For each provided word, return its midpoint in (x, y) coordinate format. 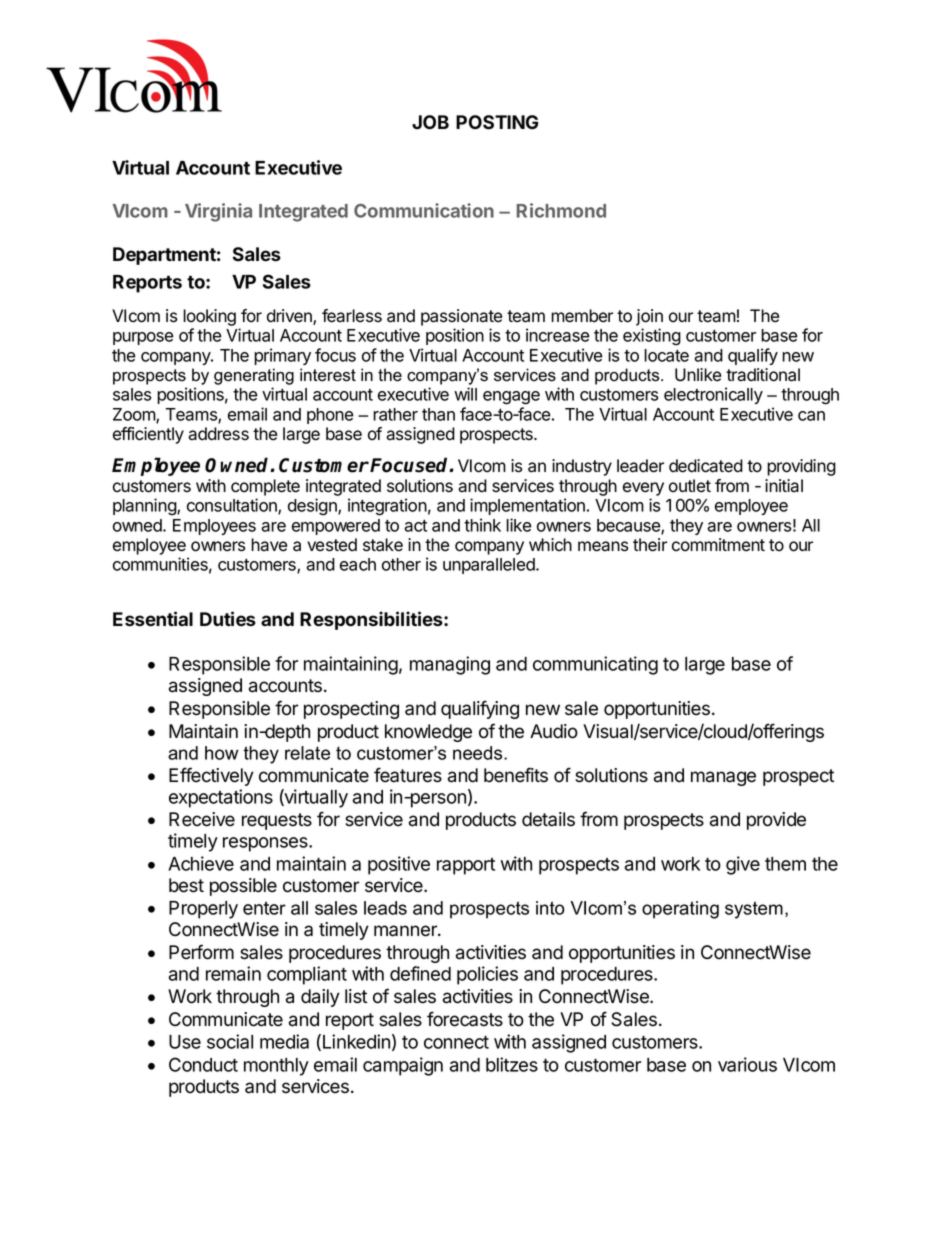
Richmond (561, 210)
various (747, 1064)
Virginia (218, 212)
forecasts (465, 1019)
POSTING (497, 122)
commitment (718, 545)
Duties (228, 619)
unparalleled (490, 566)
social (230, 1041)
